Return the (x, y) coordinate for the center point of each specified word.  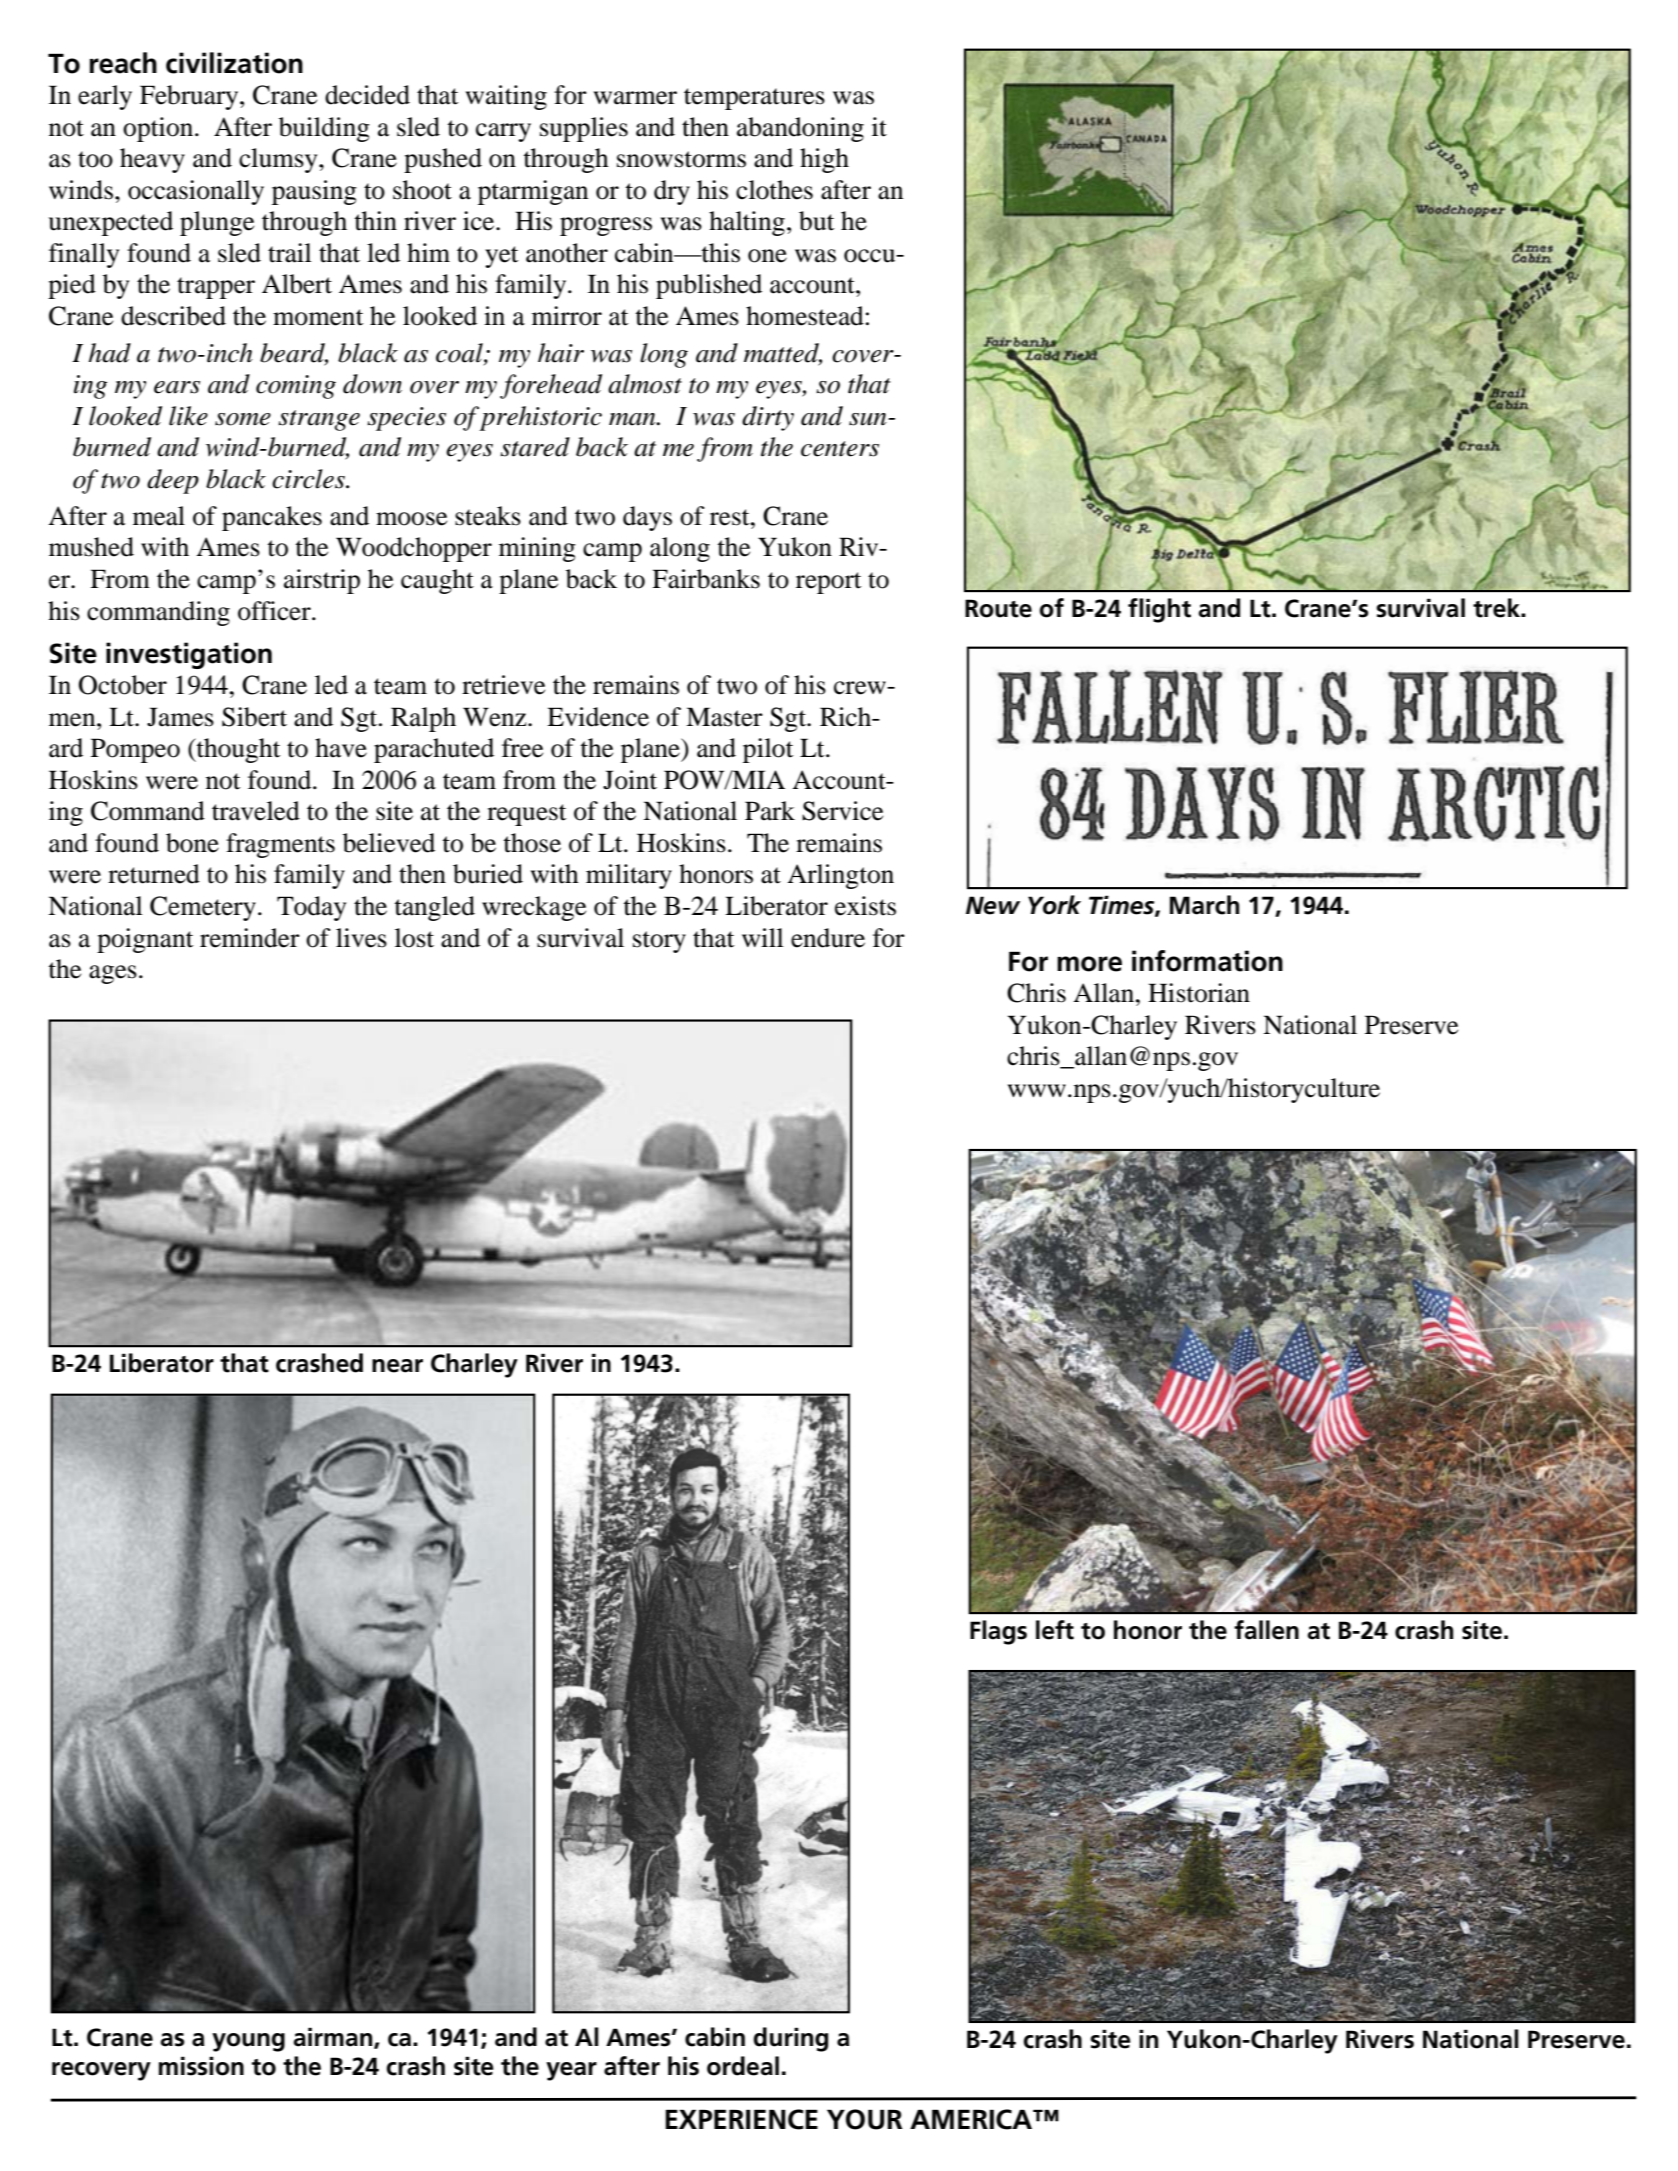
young (248, 2042)
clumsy (279, 160)
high (824, 160)
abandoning (800, 129)
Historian (1199, 993)
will (763, 937)
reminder (250, 938)
